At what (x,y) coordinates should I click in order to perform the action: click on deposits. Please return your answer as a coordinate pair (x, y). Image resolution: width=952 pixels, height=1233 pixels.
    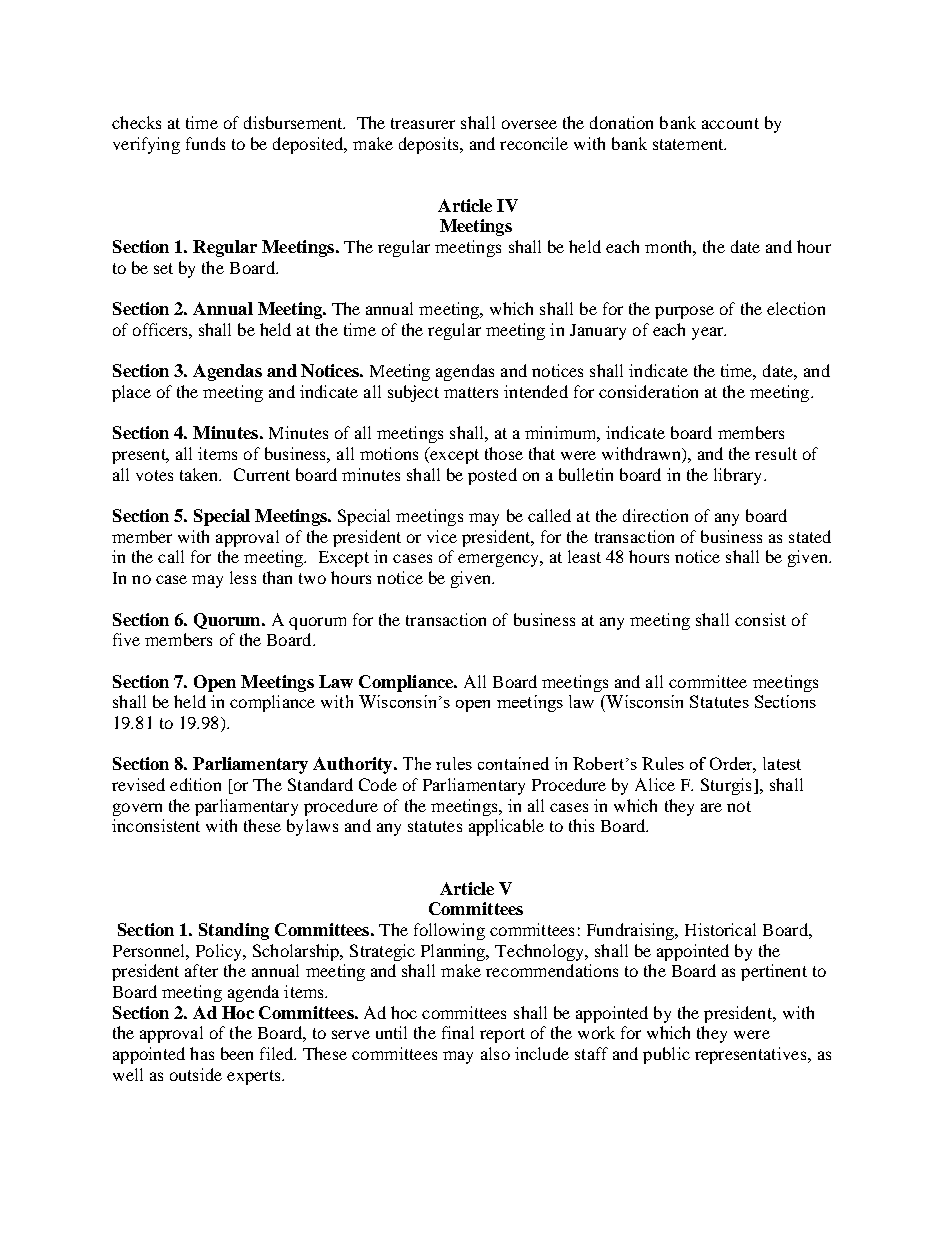
    Looking at the image, I should click on (430, 145).
